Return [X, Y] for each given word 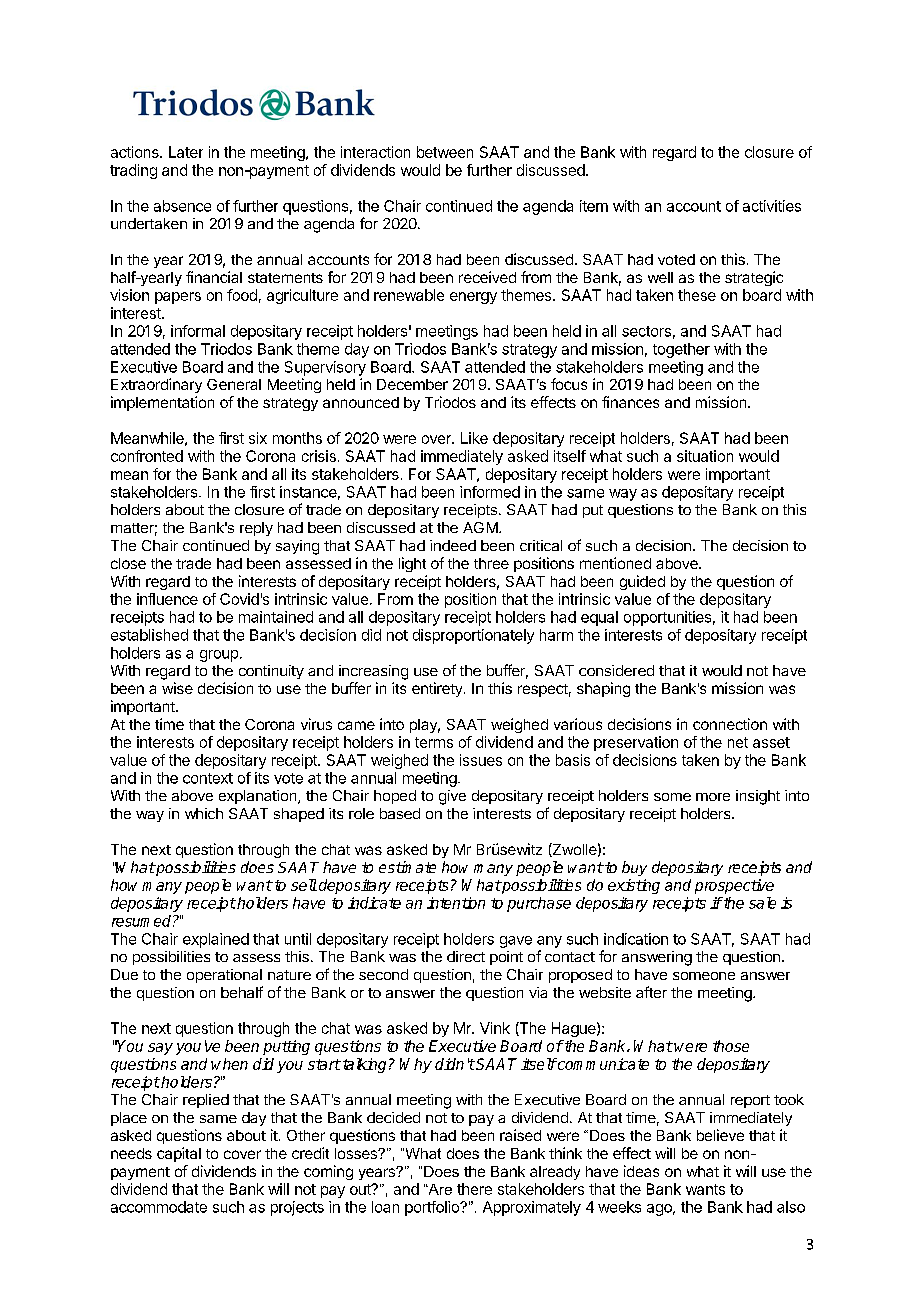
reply [256, 529]
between [445, 152]
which [204, 813]
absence [182, 206]
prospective [734, 886]
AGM [480, 527]
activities [772, 206]
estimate [407, 867]
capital [179, 1154]
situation [705, 456]
